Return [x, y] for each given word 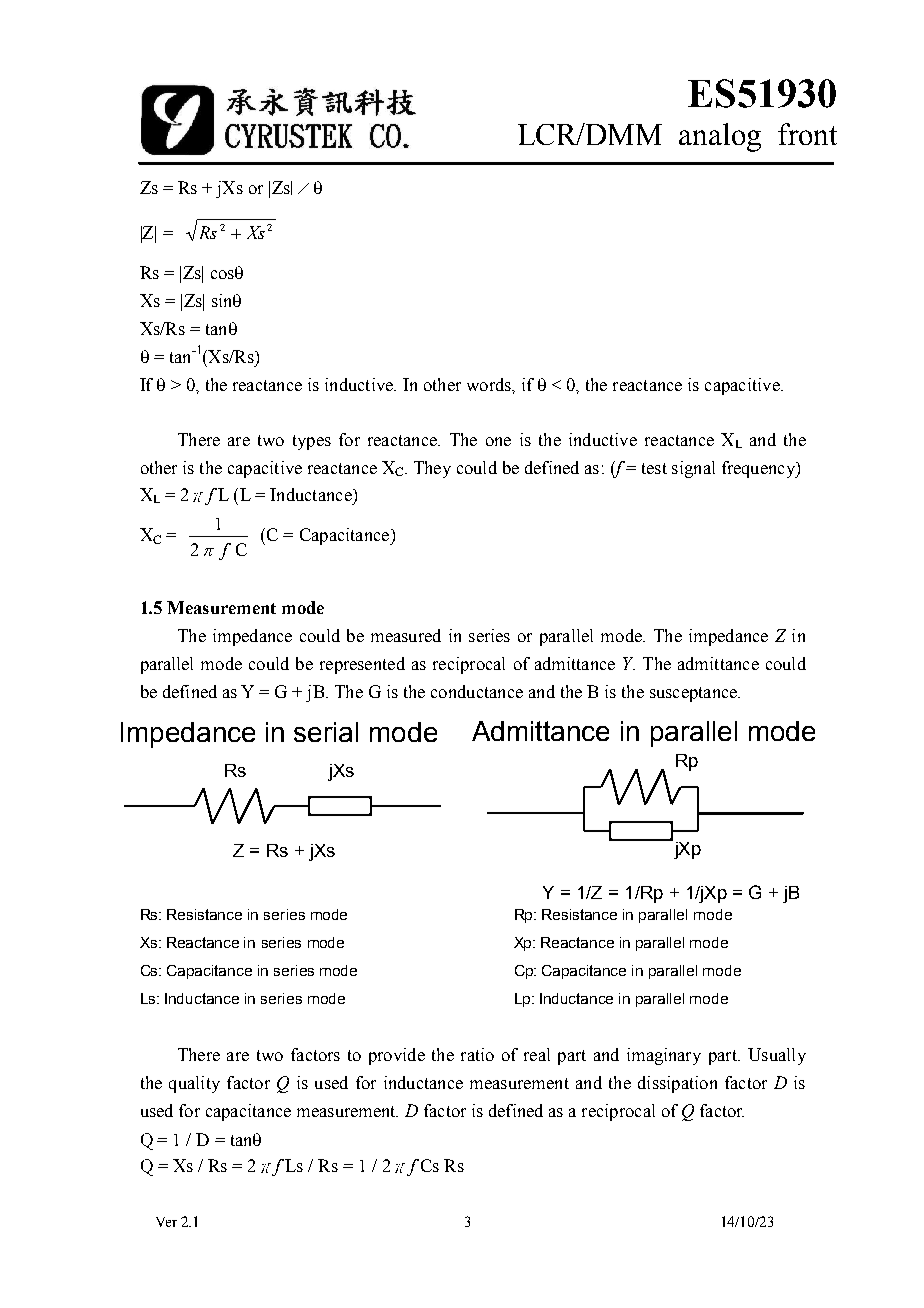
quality [194, 1084]
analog [720, 137]
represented [362, 665]
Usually [777, 1056]
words [490, 384]
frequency [760, 469]
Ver [166, 1222]
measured [406, 635]
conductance [477, 691]
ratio [477, 1054]
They [432, 469]
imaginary [664, 1056]
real [537, 1054]
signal [693, 469]
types [312, 442]
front [807, 134]
